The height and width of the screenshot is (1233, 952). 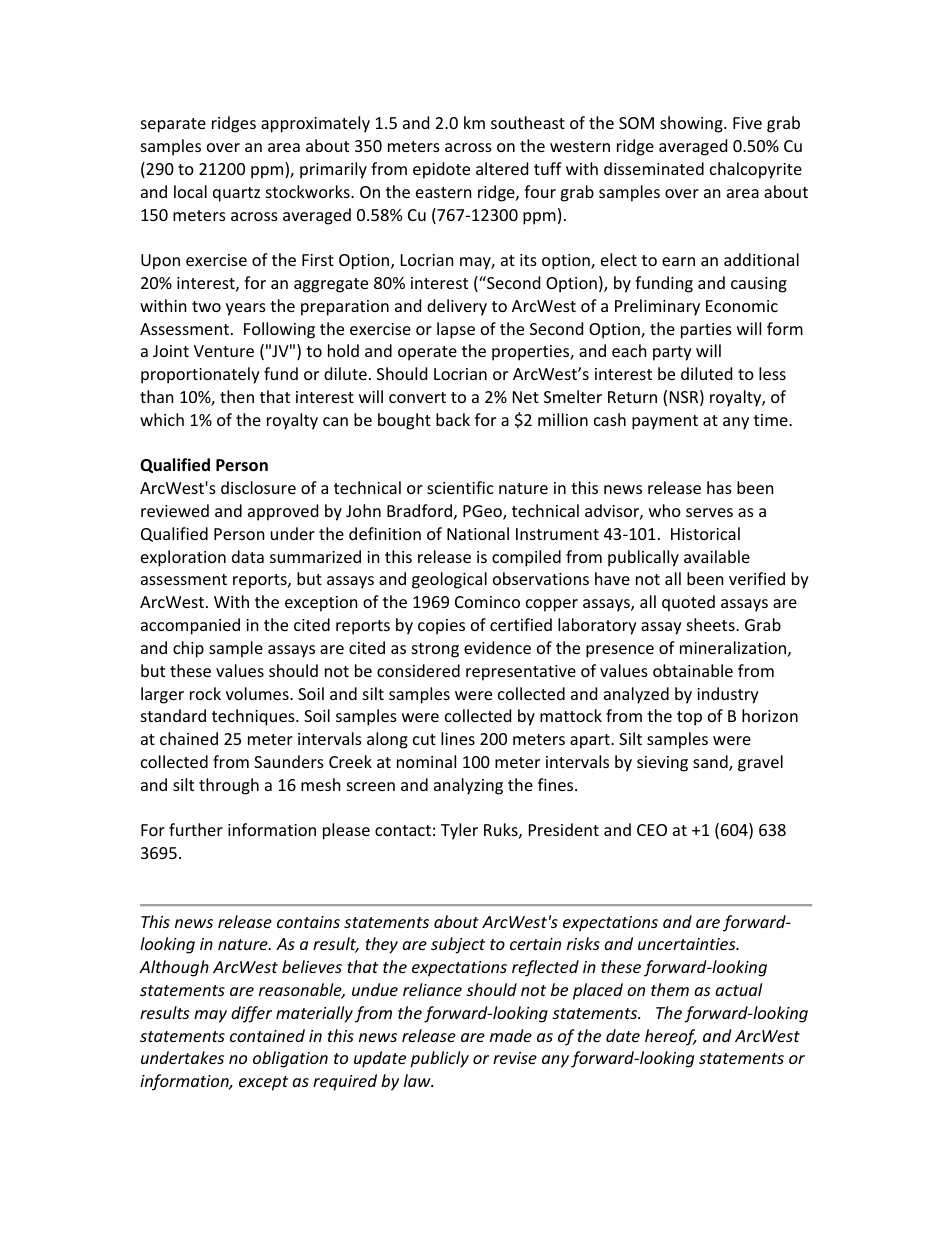 What do you see at coordinates (456, 330) in the screenshot?
I see `lapse` at bounding box center [456, 330].
